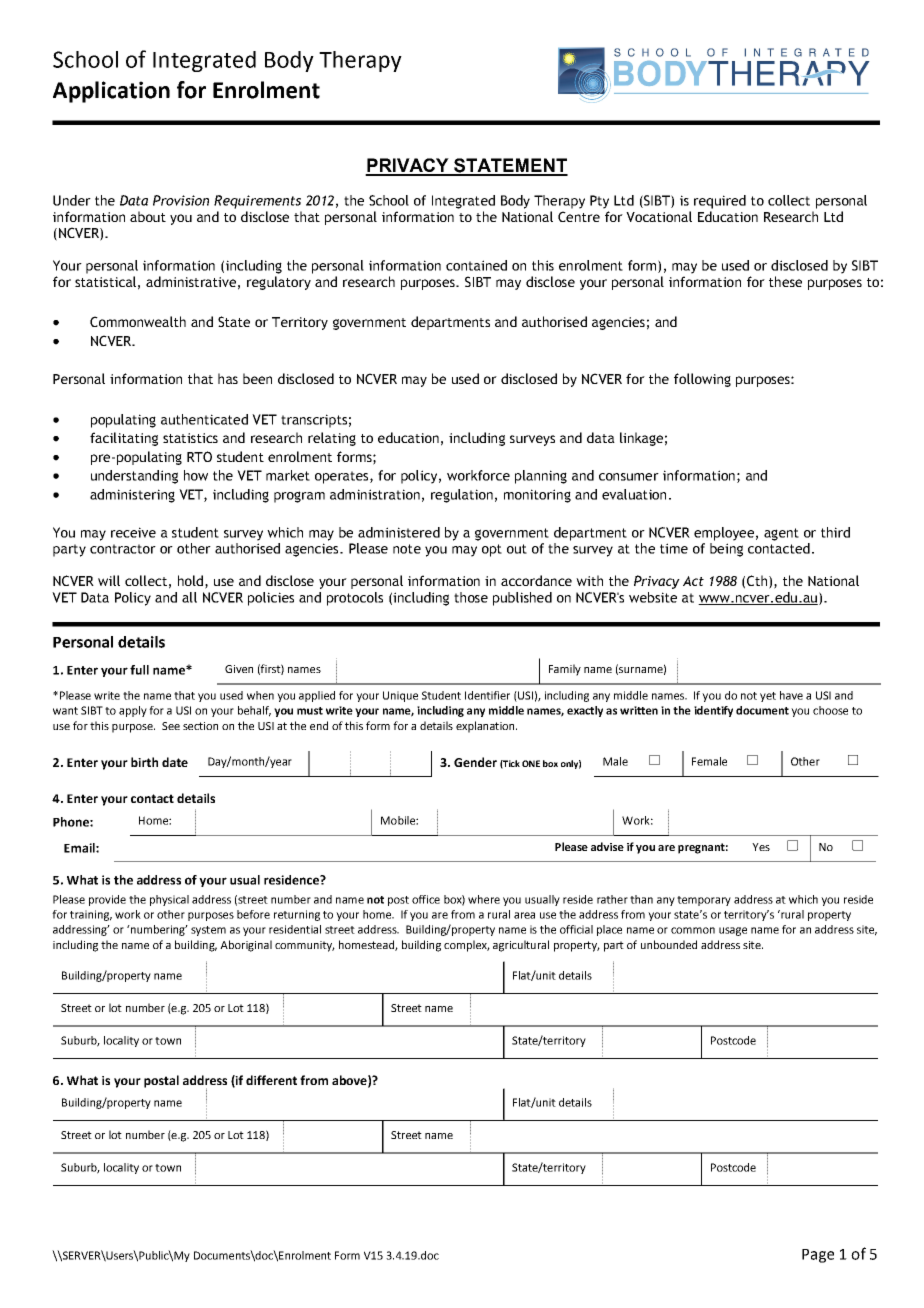 The width and height of the document is (924, 1308). What do you see at coordinates (271, 1080) in the document?
I see `different` at bounding box center [271, 1080].
